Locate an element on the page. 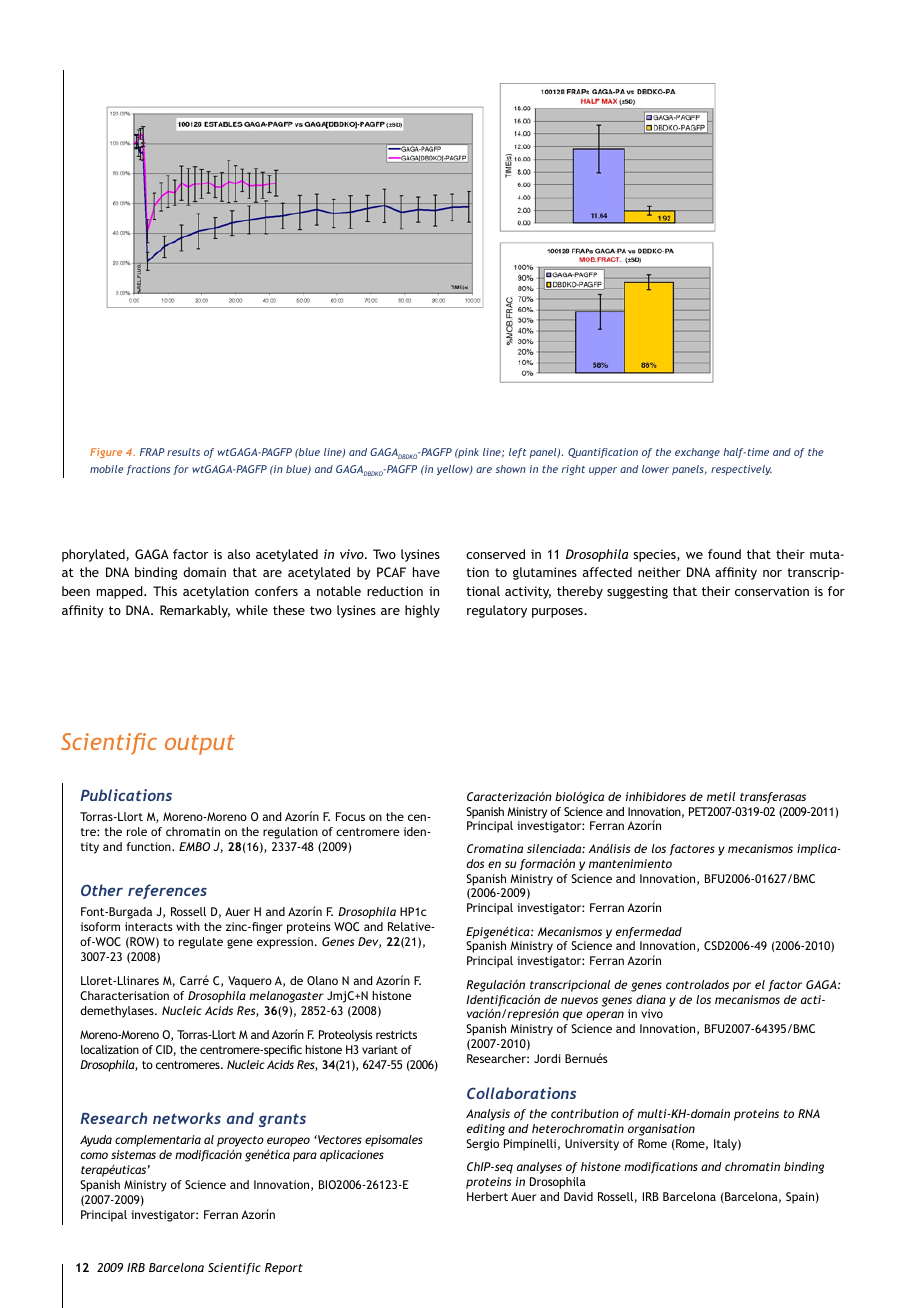 The height and width of the document is (1308, 924). diana is located at coordinates (651, 999).
